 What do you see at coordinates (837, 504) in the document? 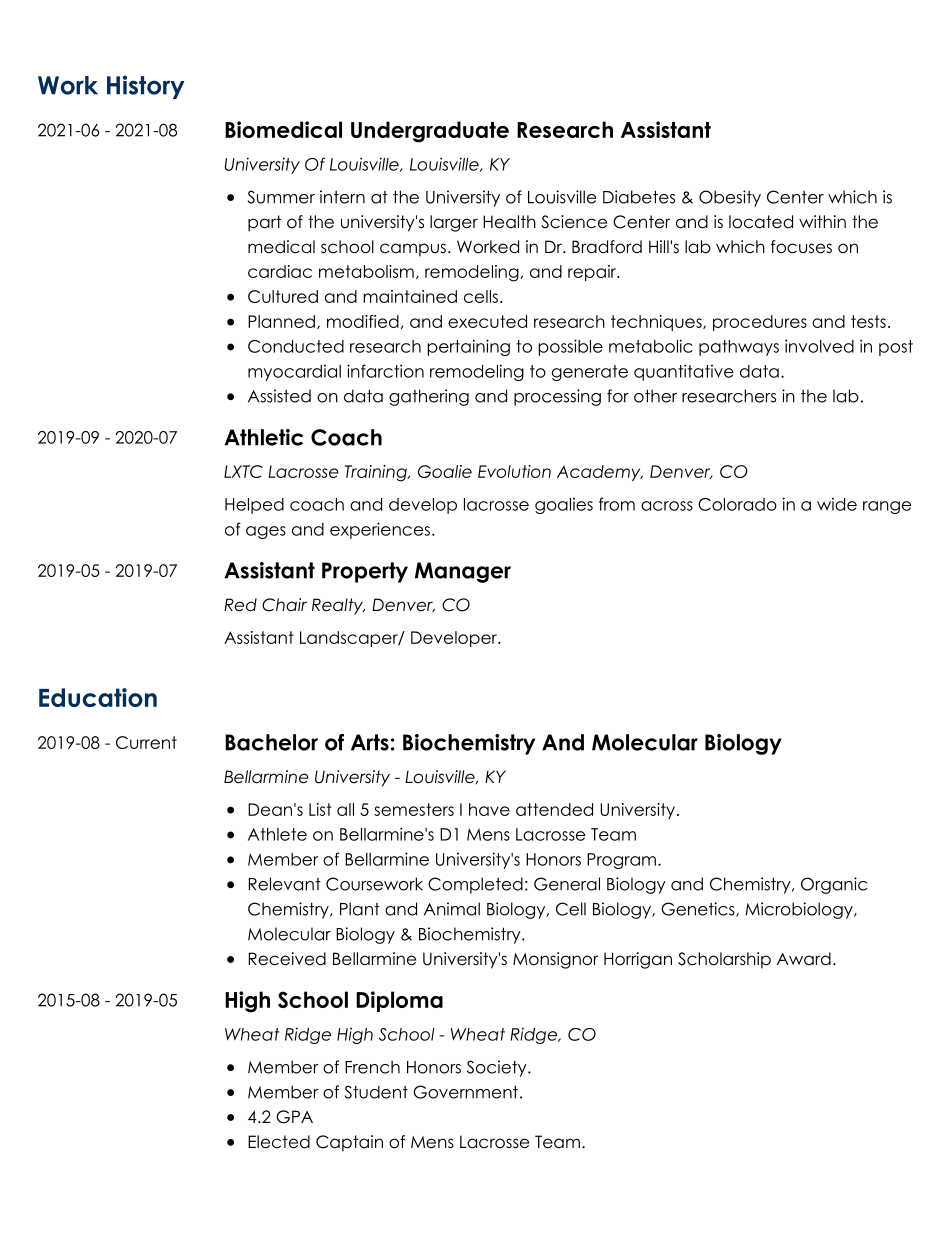
I see `wide` at bounding box center [837, 504].
